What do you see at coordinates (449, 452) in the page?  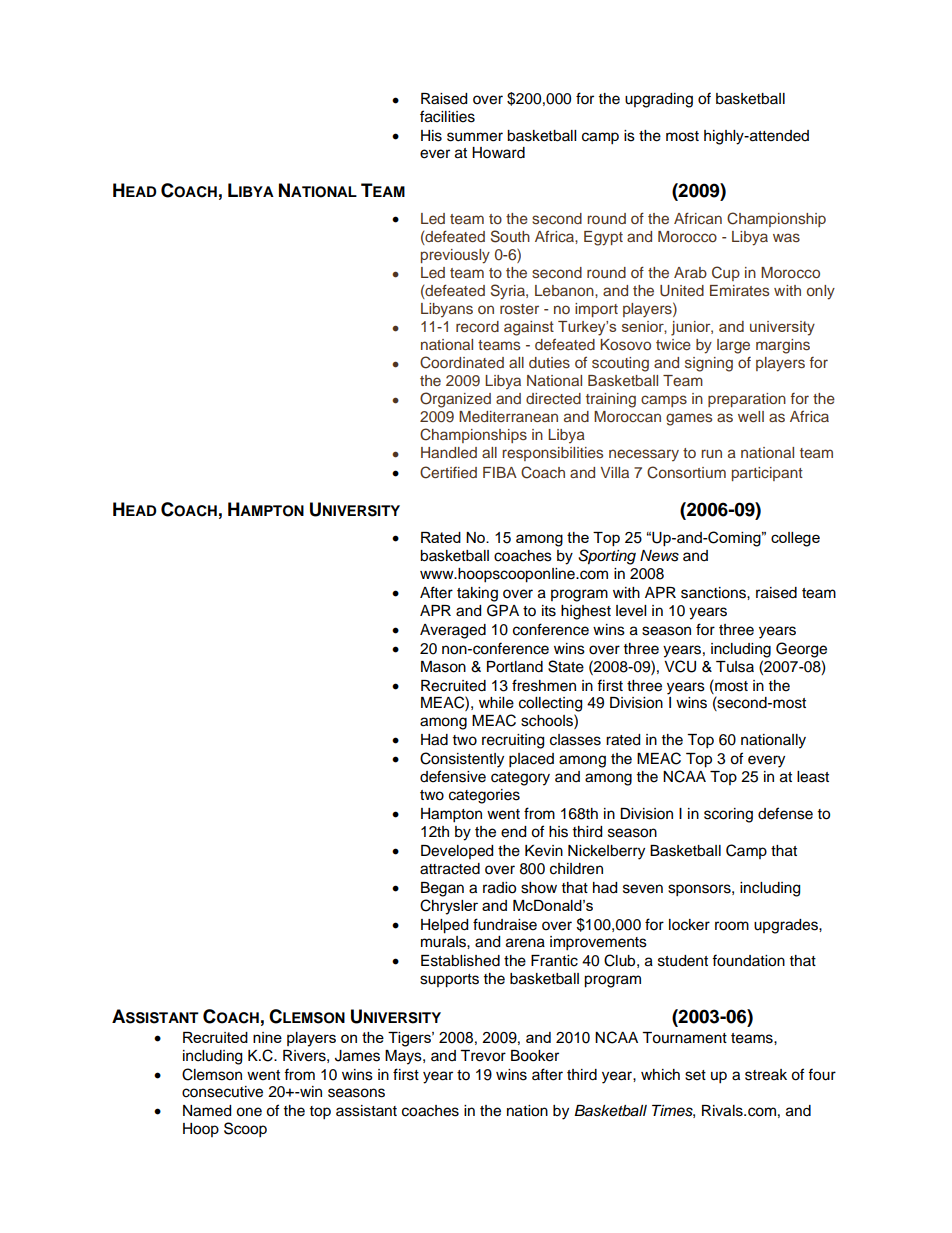 I see `Handled` at bounding box center [449, 452].
